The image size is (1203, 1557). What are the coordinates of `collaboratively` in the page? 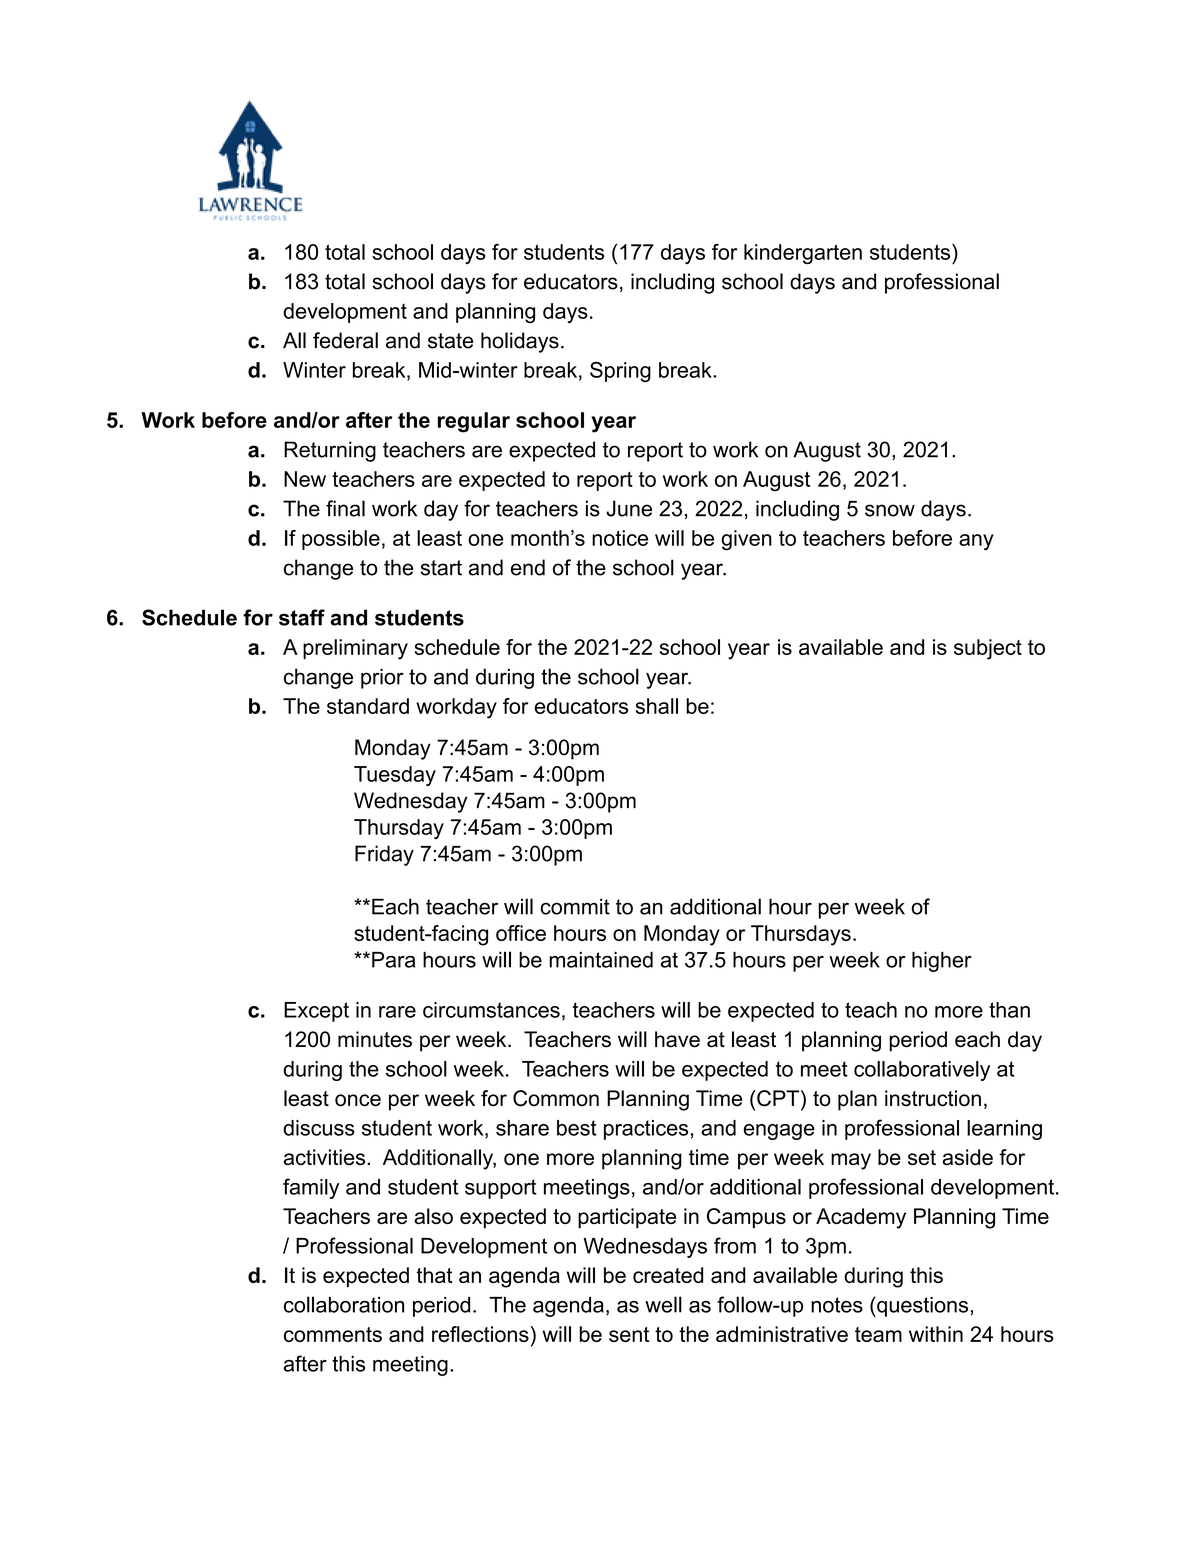 It's located at (922, 1071).
